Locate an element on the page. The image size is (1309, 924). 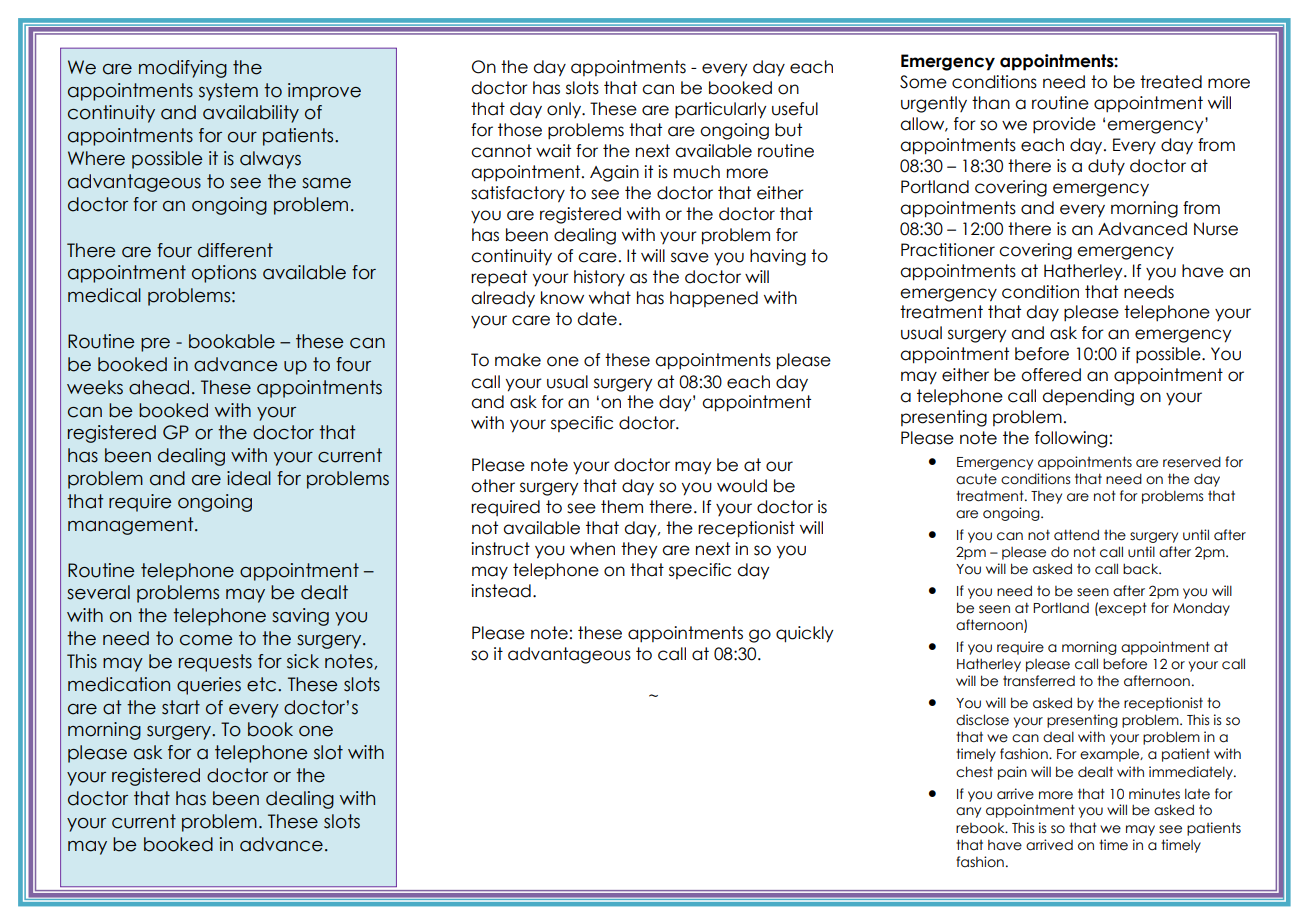
particularly is located at coordinates (720, 110).
